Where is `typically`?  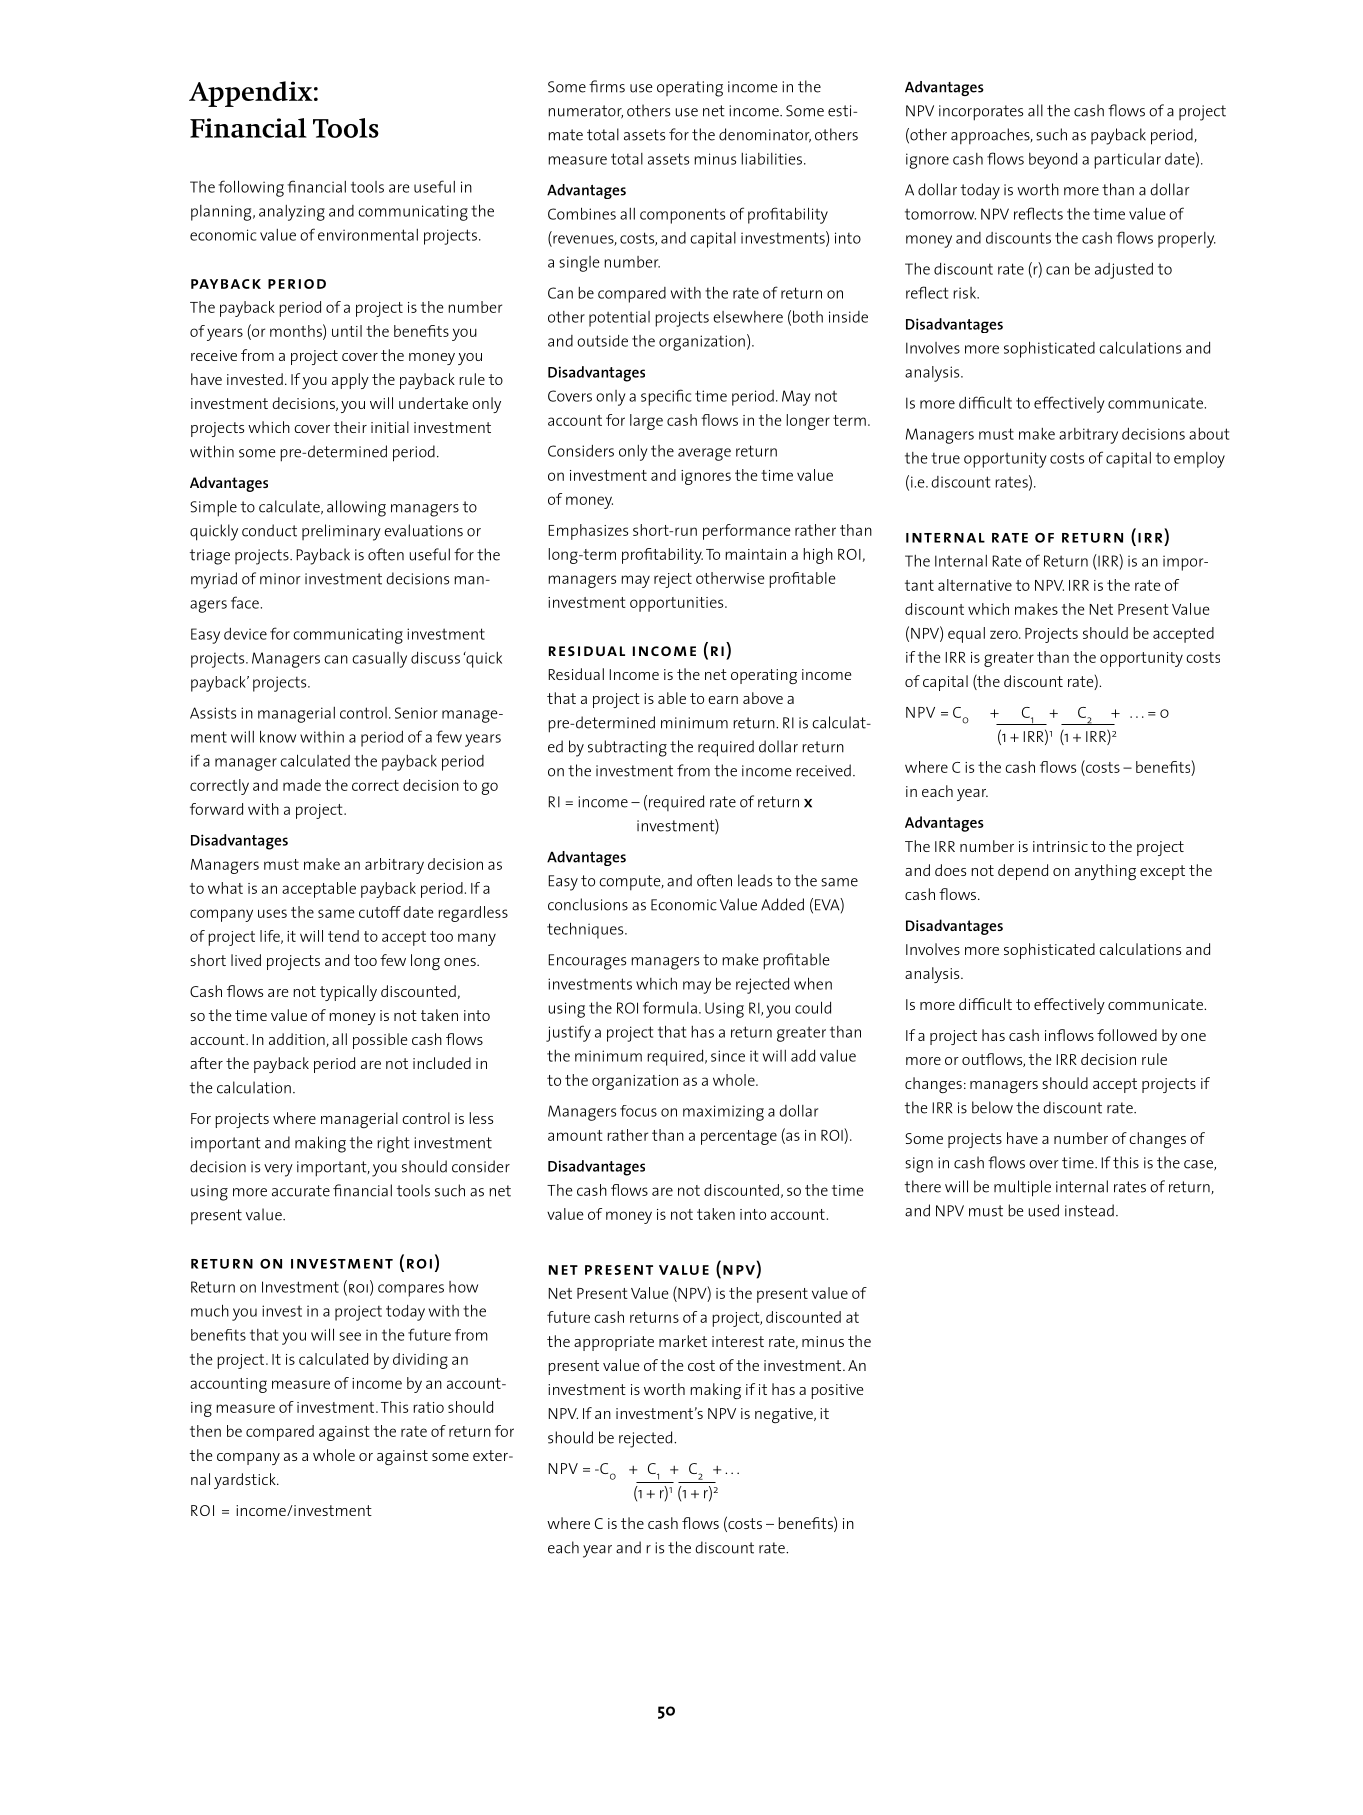
typically is located at coordinates (348, 993).
